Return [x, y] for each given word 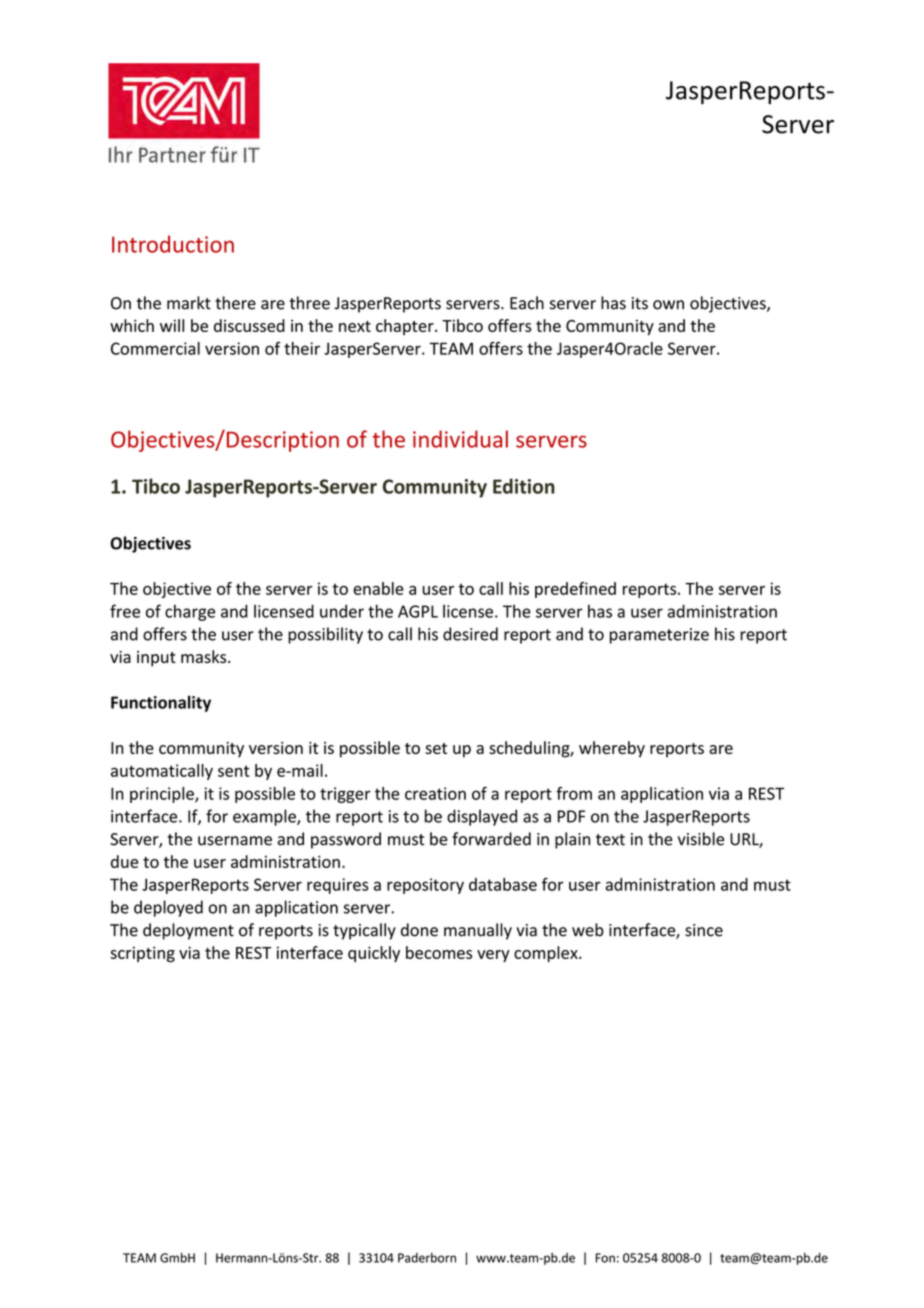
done [419, 930]
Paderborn [427, 1258]
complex [547, 954]
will [172, 325]
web [588, 930]
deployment [188, 931]
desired [470, 634]
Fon [605, 1258]
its [640, 303]
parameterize [659, 636]
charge [190, 612]
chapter [406, 327]
